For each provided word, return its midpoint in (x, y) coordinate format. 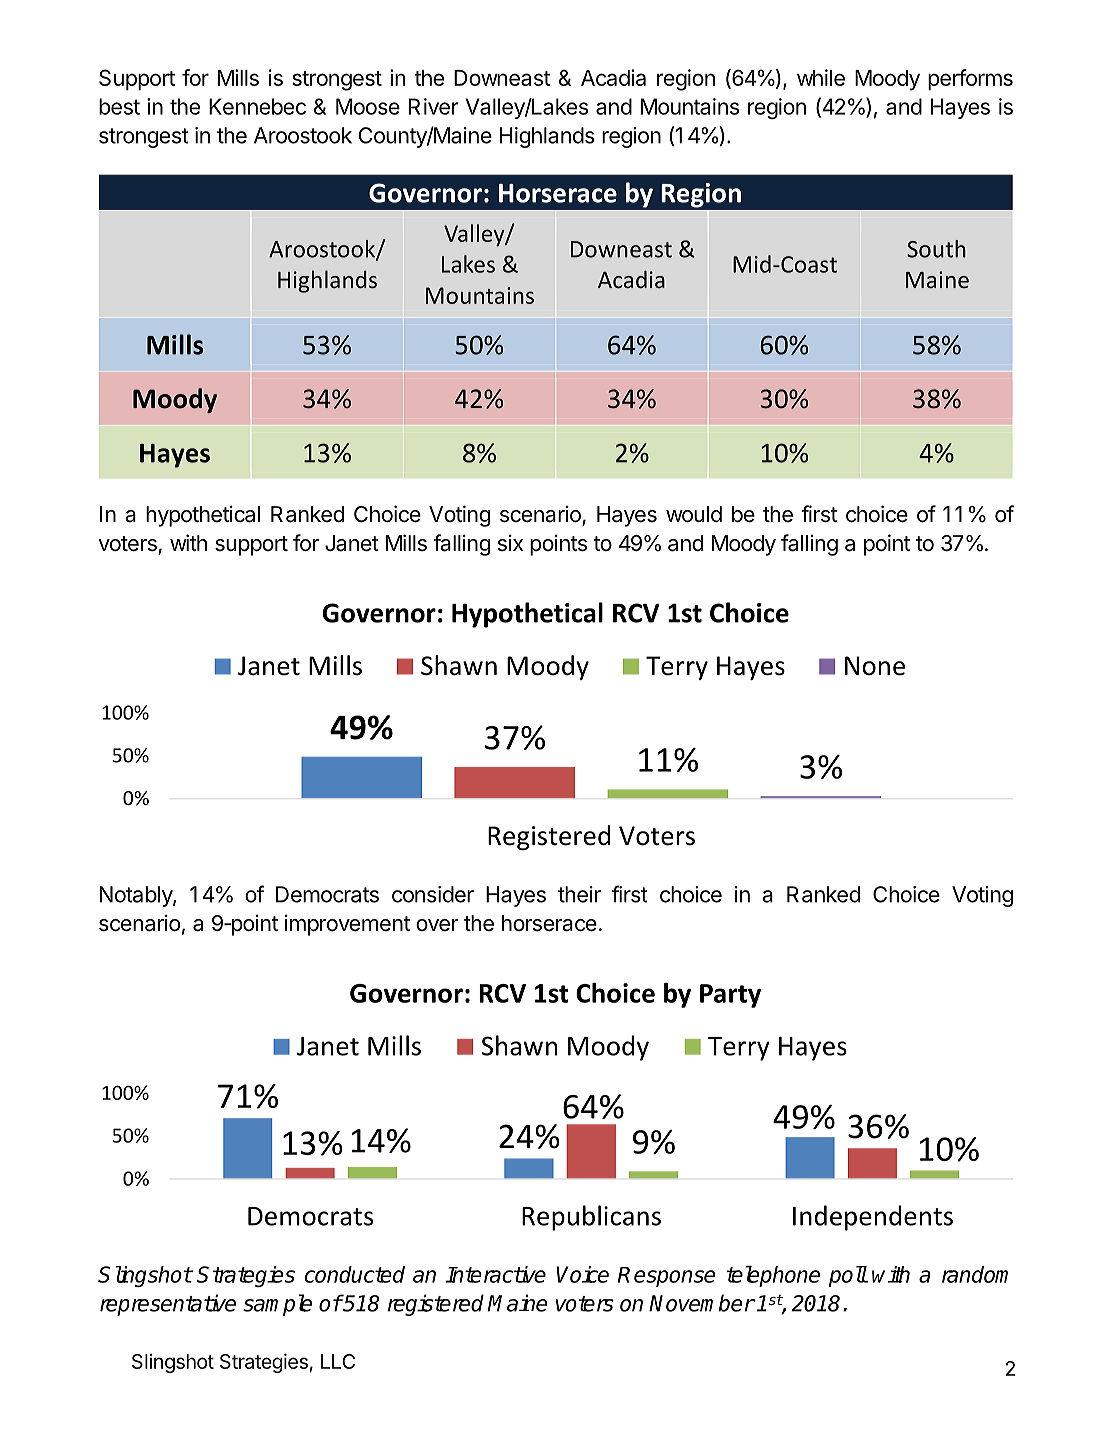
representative (168, 1305)
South (936, 249)
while (821, 77)
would (694, 514)
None (875, 666)
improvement (347, 925)
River (434, 106)
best (119, 106)
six (510, 543)
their (579, 894)
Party (730, 996)
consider (433, 894)
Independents (873, 1218)
